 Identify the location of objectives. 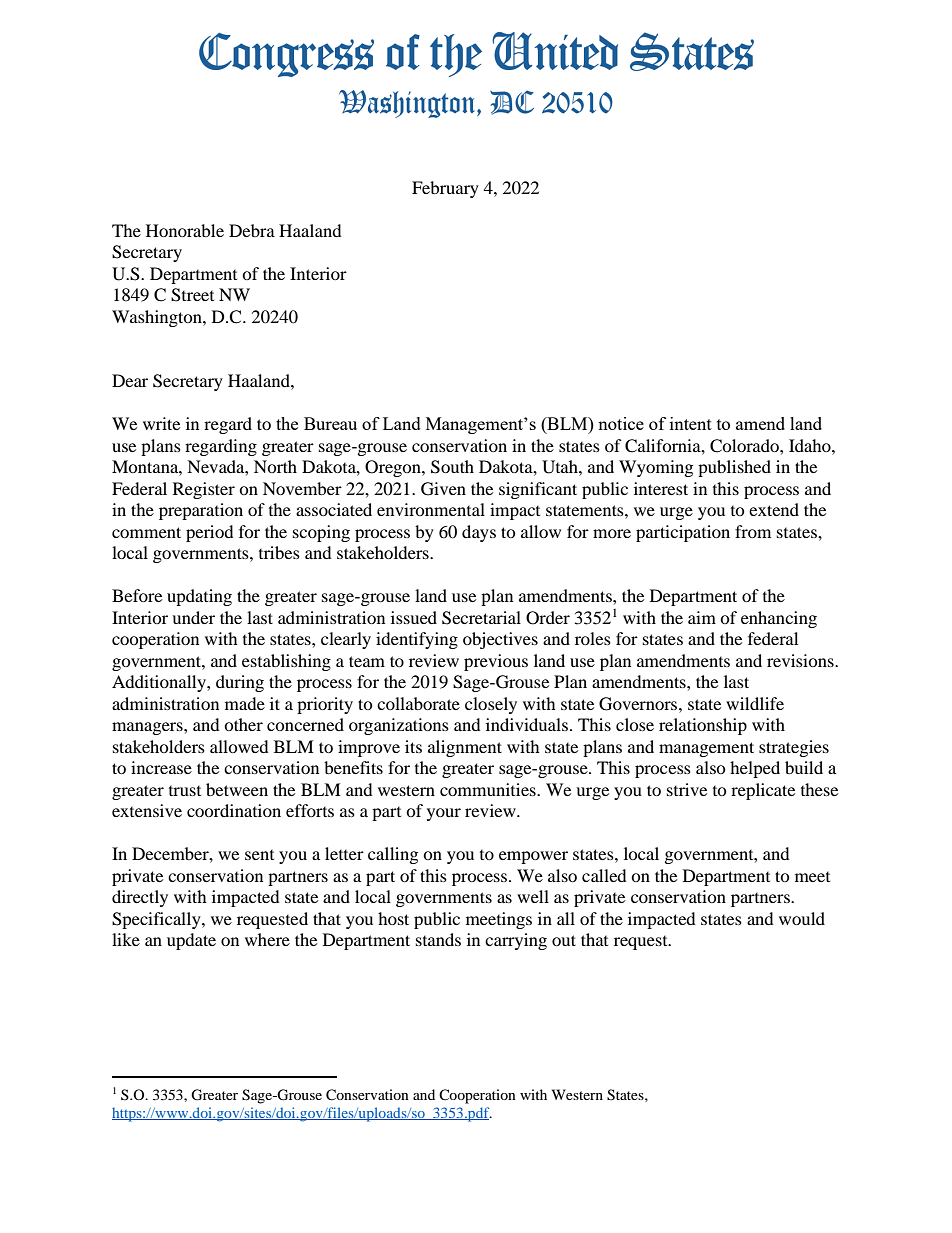
(500, 640).
